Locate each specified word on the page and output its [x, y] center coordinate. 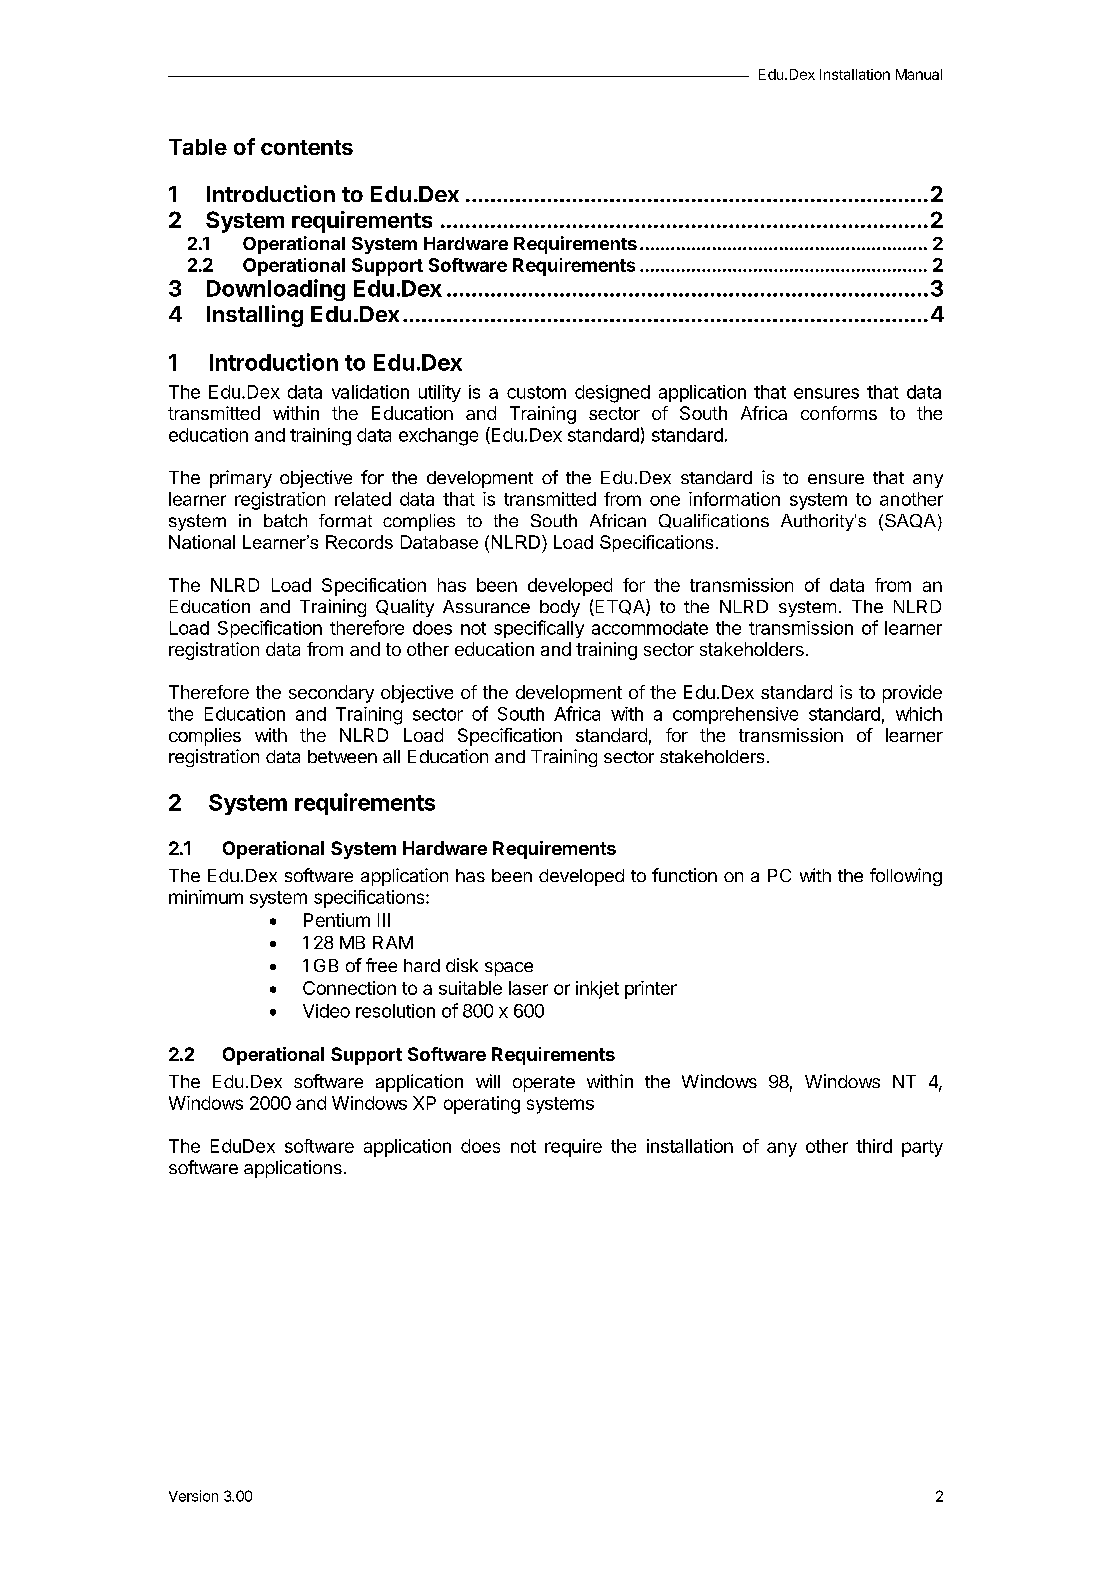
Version [193, 1496]
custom [536, 392]
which [919, 714]
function [684, 875]
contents [307, 147]
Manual [919, 74]
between [342, 756]
